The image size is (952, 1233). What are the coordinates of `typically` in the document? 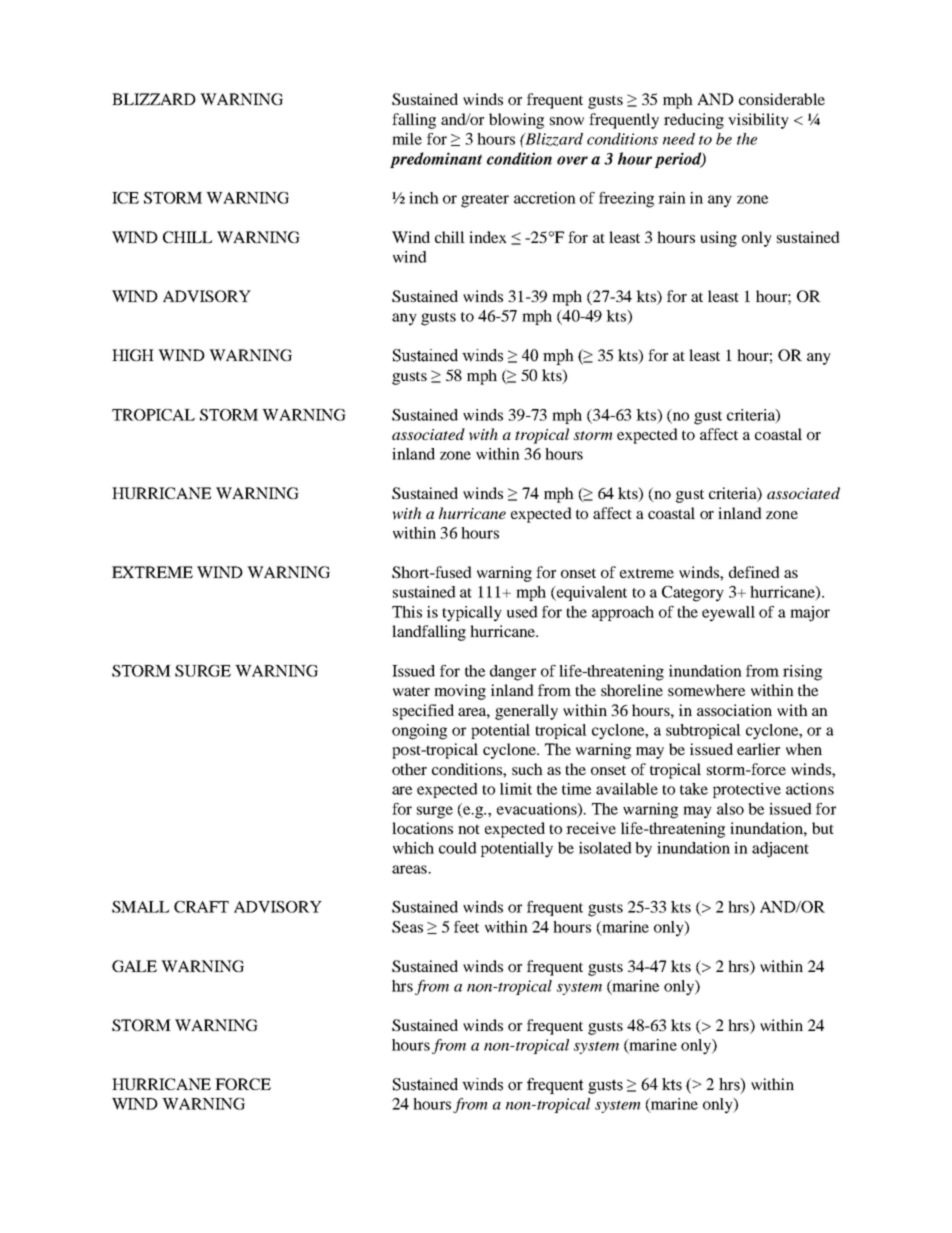 It's located at (472, 614).
